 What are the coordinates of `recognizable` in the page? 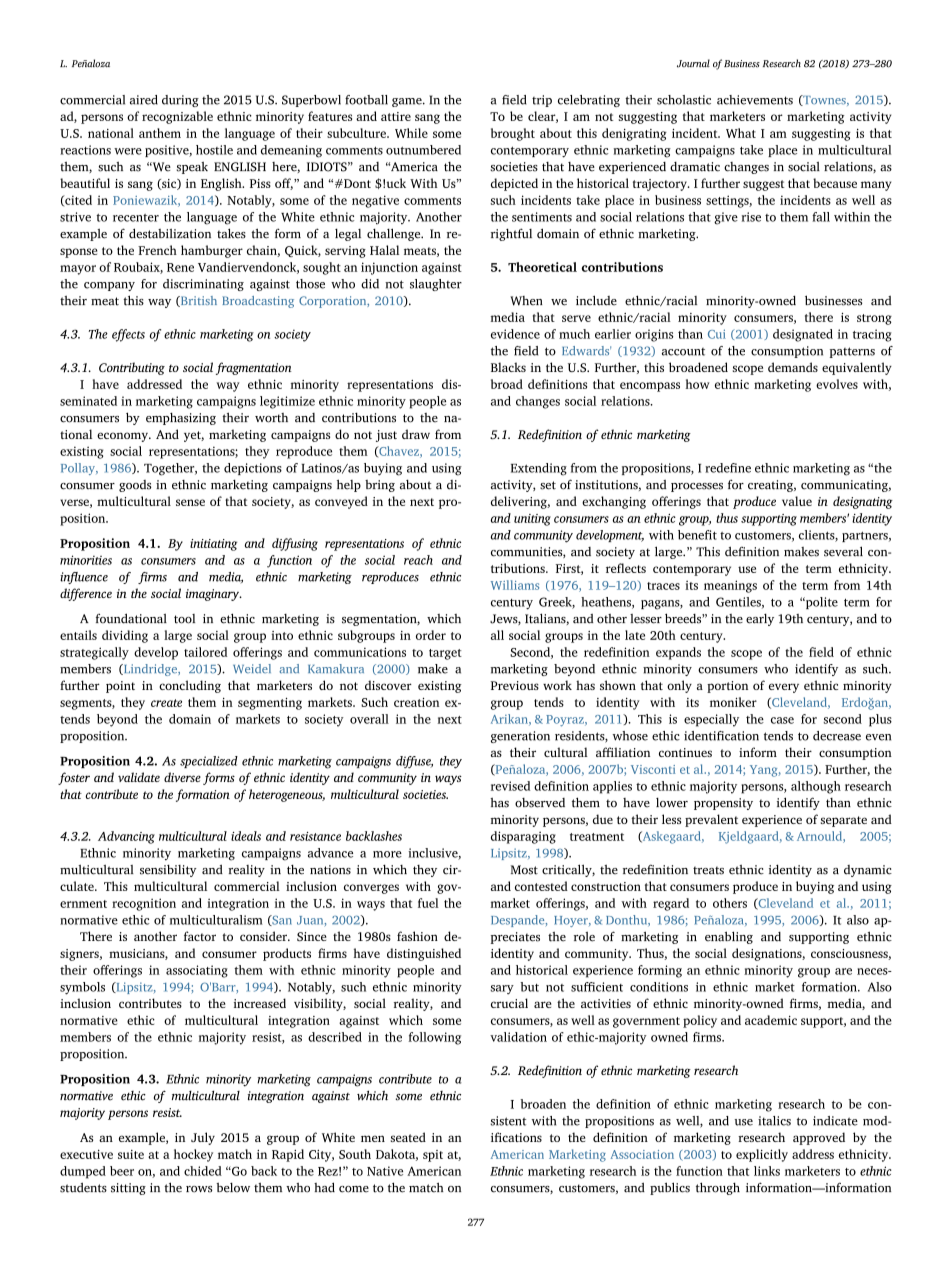 It's located at (177, 117).
